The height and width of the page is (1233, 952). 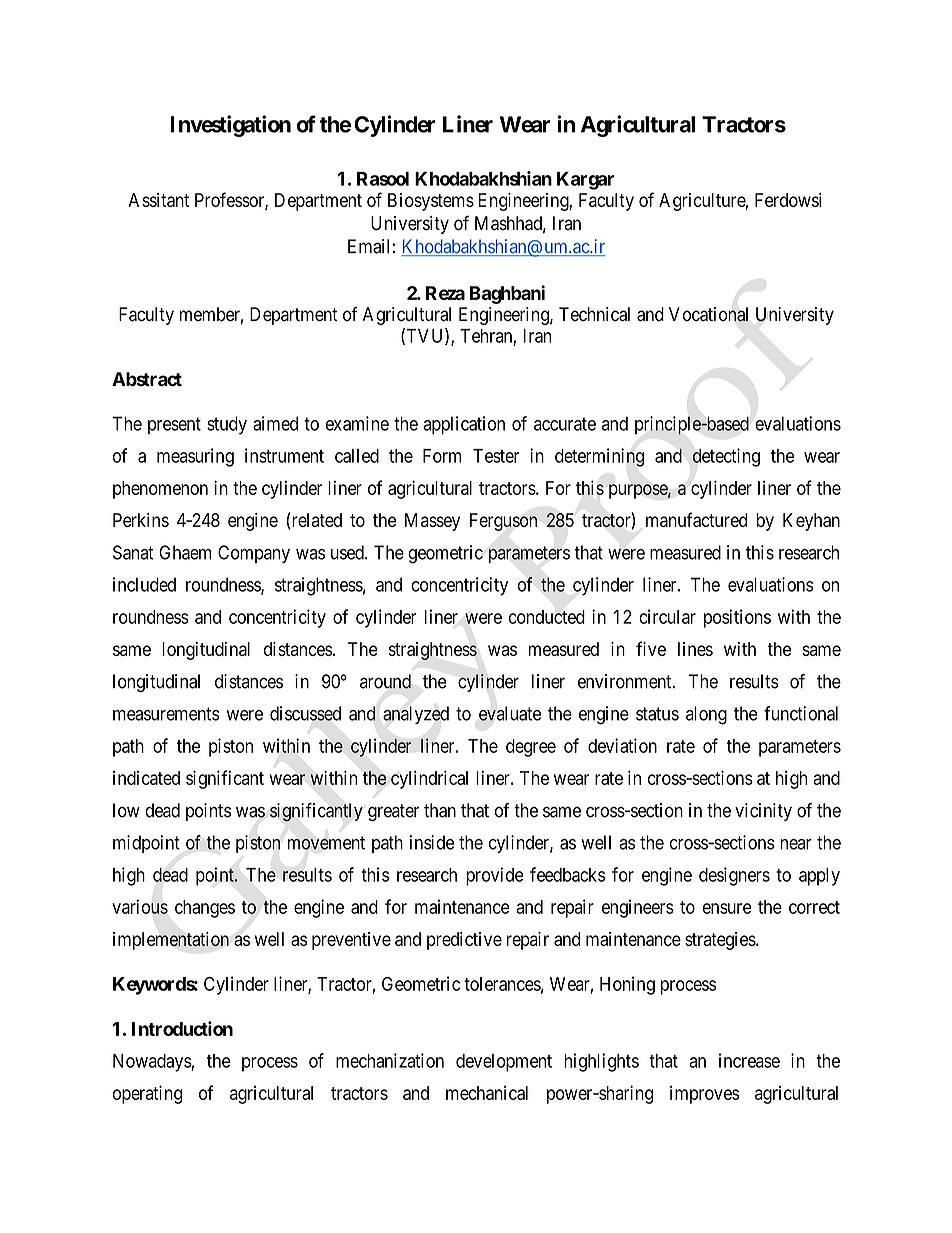 What do you see at coordinates (464, 425) in the page?
I see `application` at bounding box center [464, 425].
